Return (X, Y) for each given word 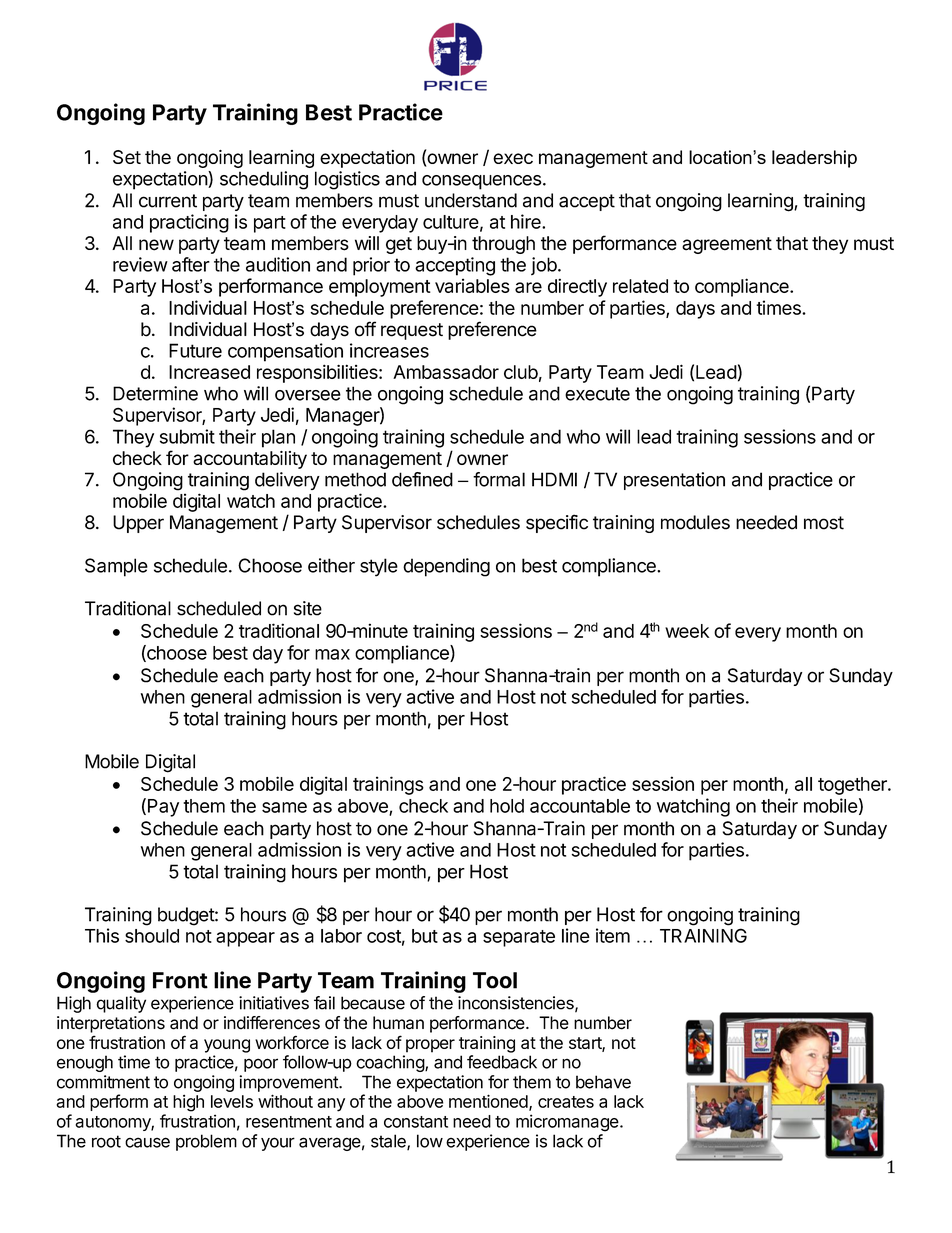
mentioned (488, 1101)
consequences (482, 182)
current (168, 201)
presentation (674, 481)
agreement (727, 245)
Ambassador (446, 372)
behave (603, 1082)
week (687, 631)
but (425, 936)
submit (187, 436)
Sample (116, 567)
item (613, 935)
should (152, 936)
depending (446, 567)
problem (206, 1142)
